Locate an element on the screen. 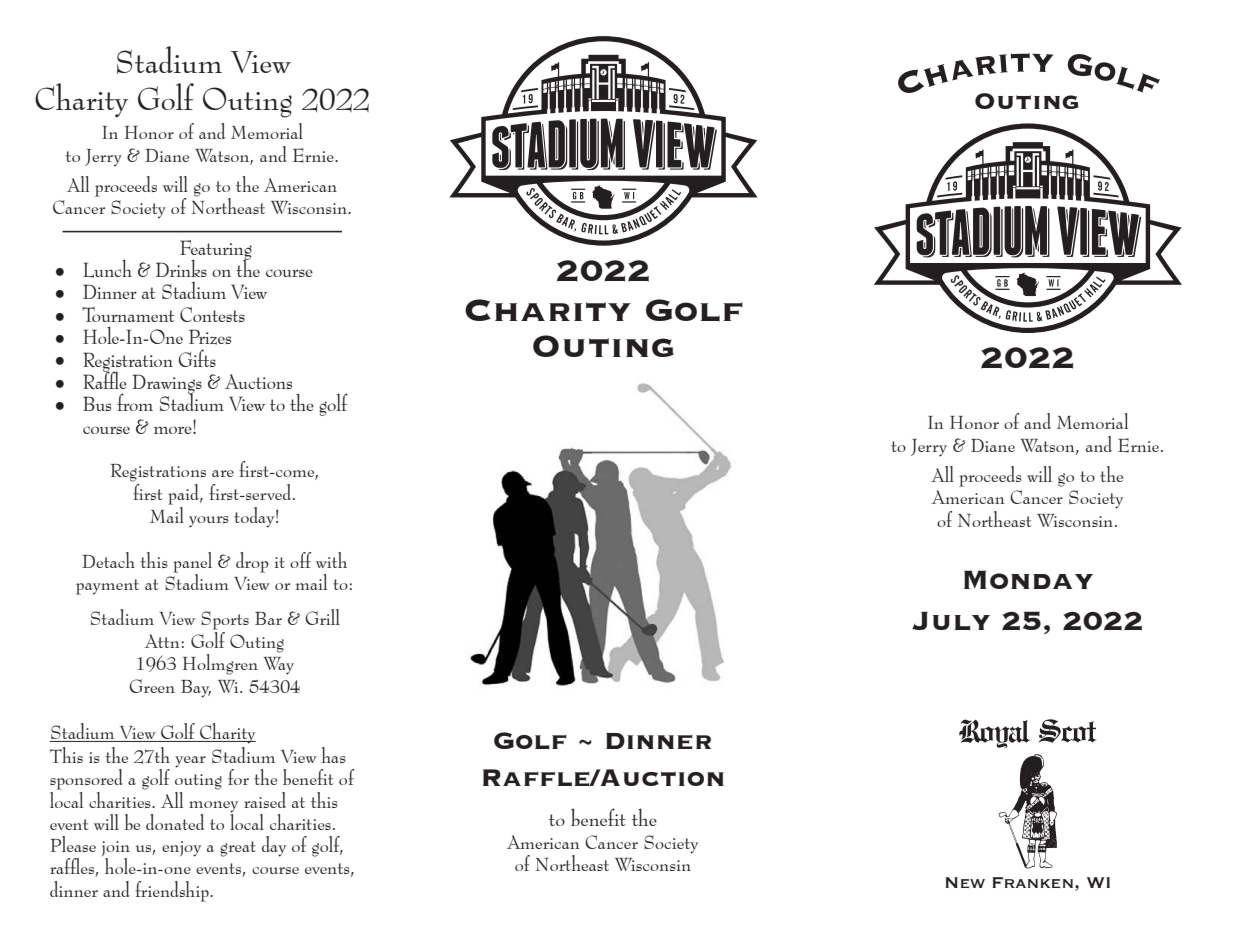  friendship is located at coordinates (173, 891).
